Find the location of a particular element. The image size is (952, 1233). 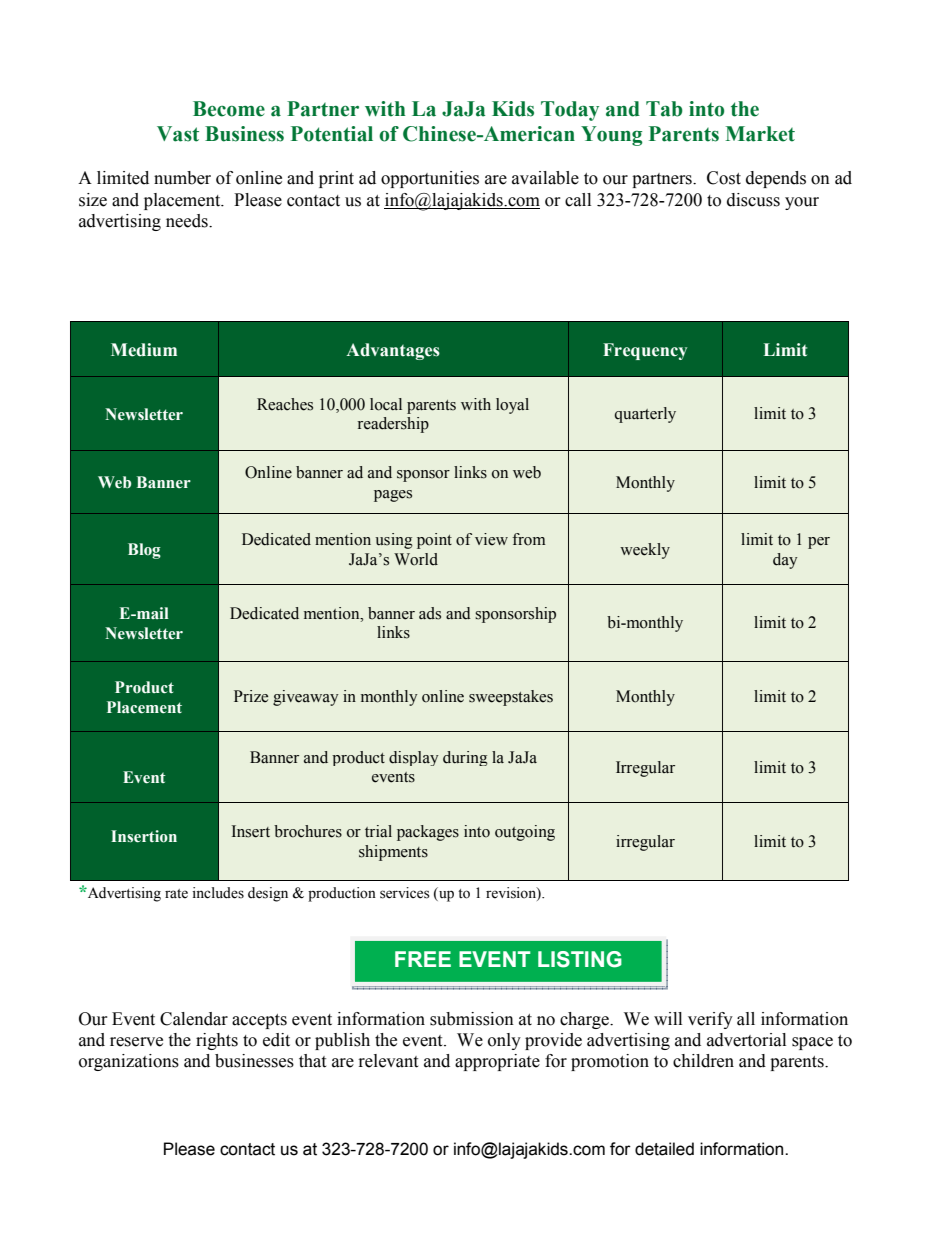

opportunities is located at coordinates (430, 179).
